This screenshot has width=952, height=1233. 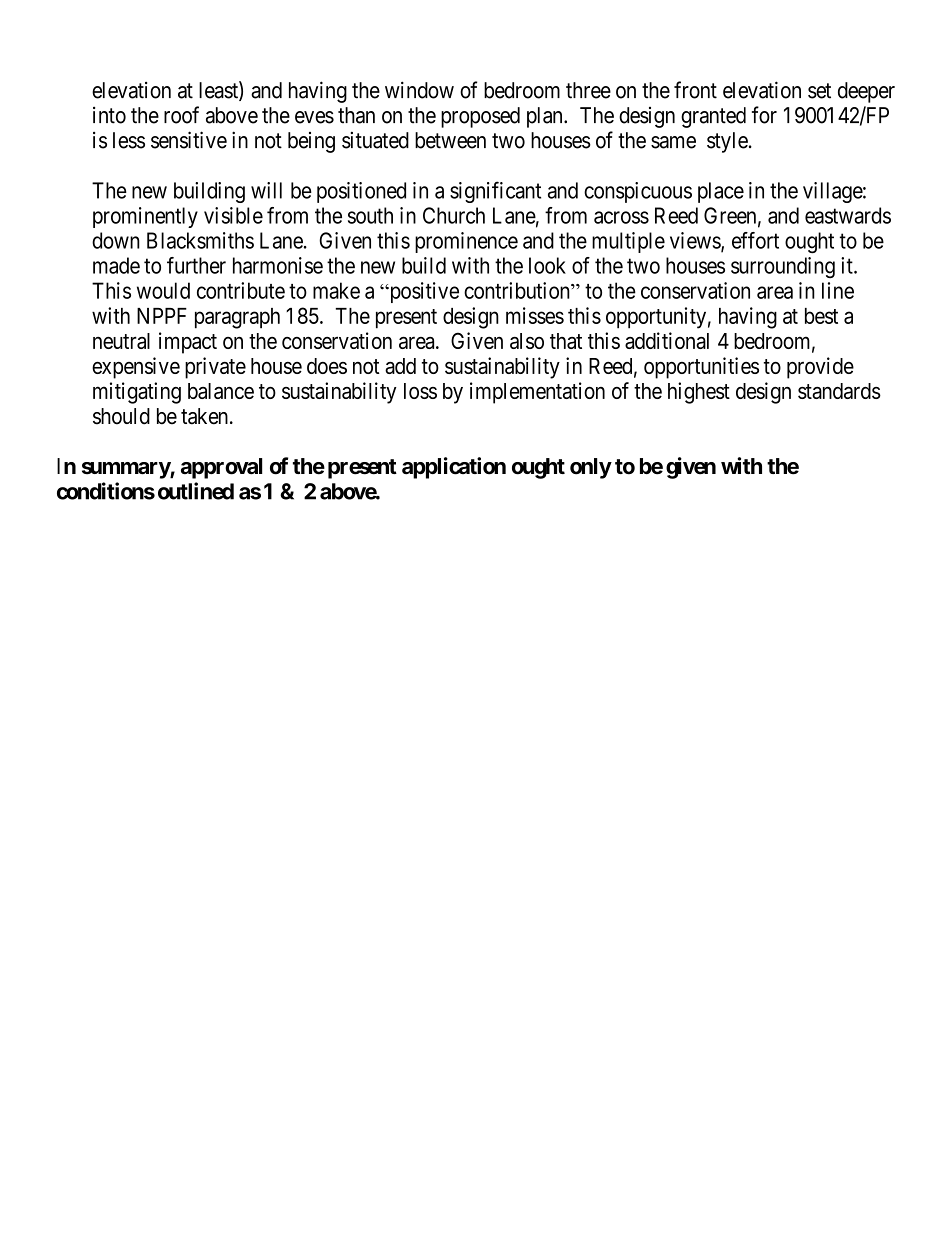 I want to click on proposed, so click(x=480, y=117).
